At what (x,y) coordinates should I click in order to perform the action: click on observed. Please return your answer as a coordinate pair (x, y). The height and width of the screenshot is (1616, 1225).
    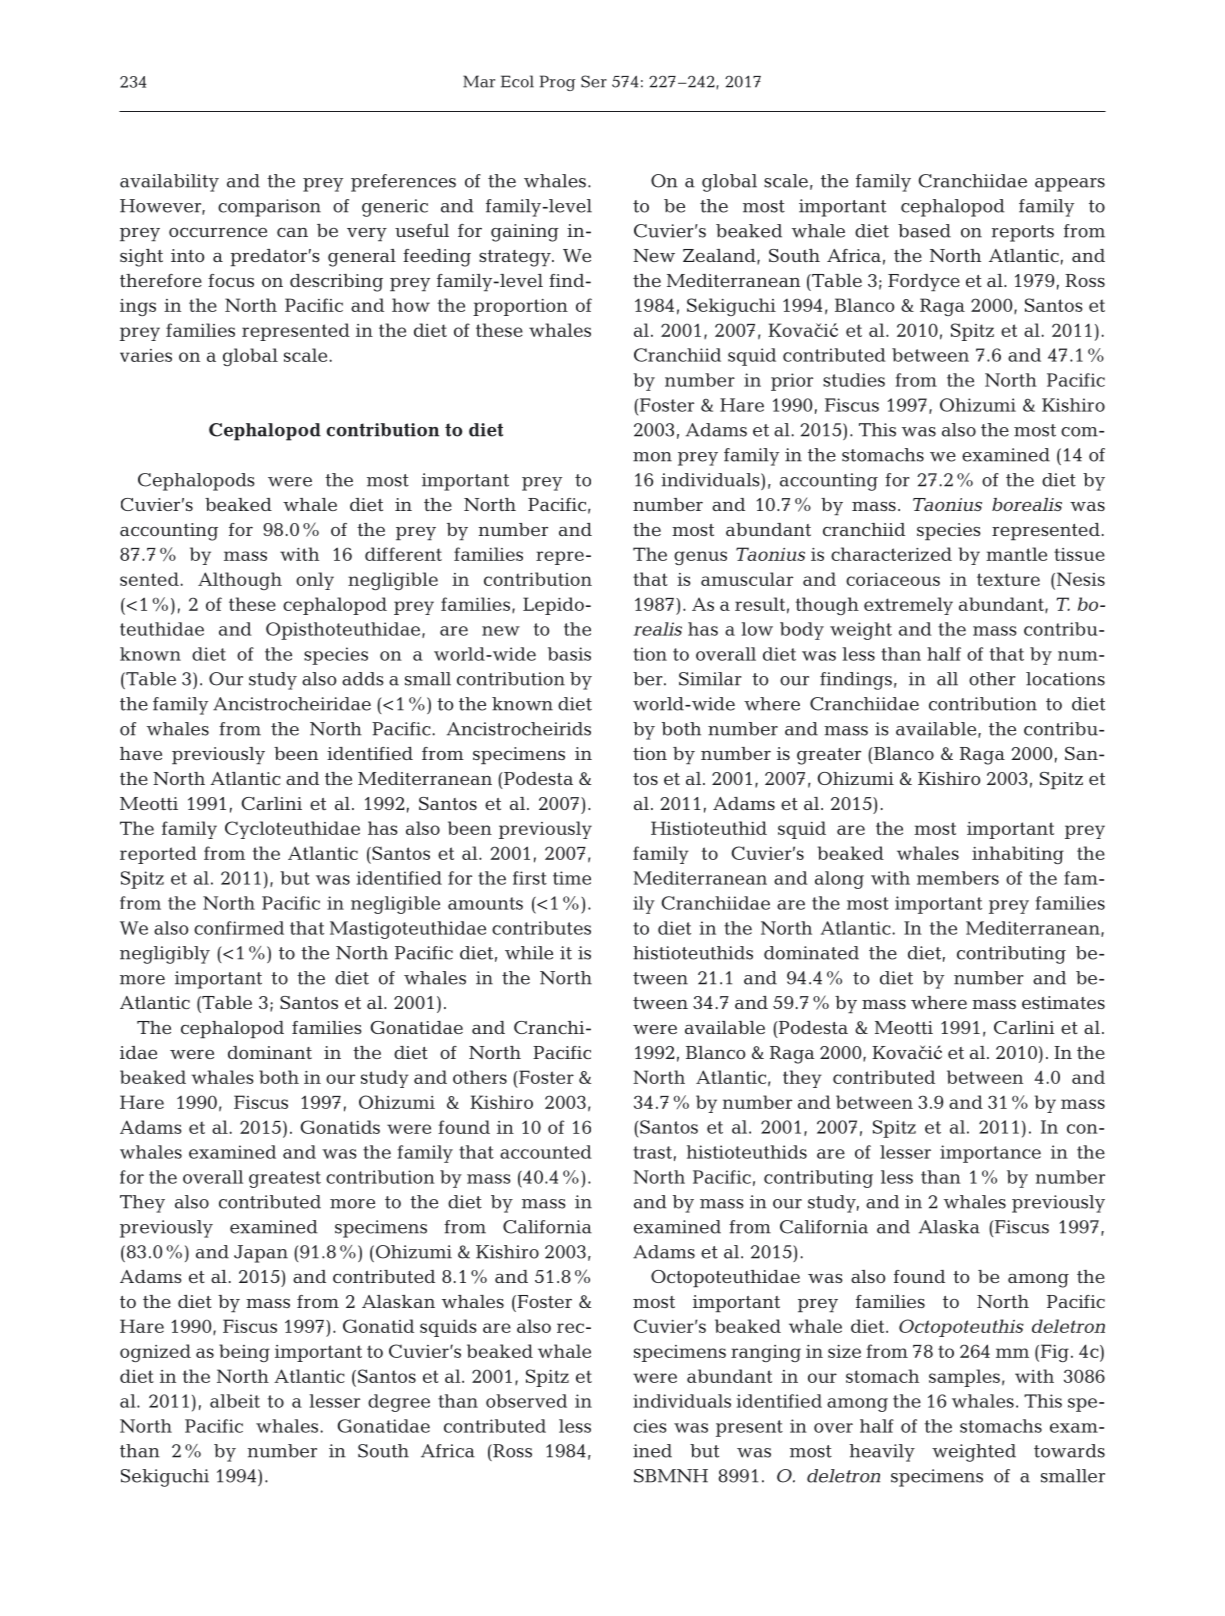
    Looking at the image, I should click on (526, 1401).
